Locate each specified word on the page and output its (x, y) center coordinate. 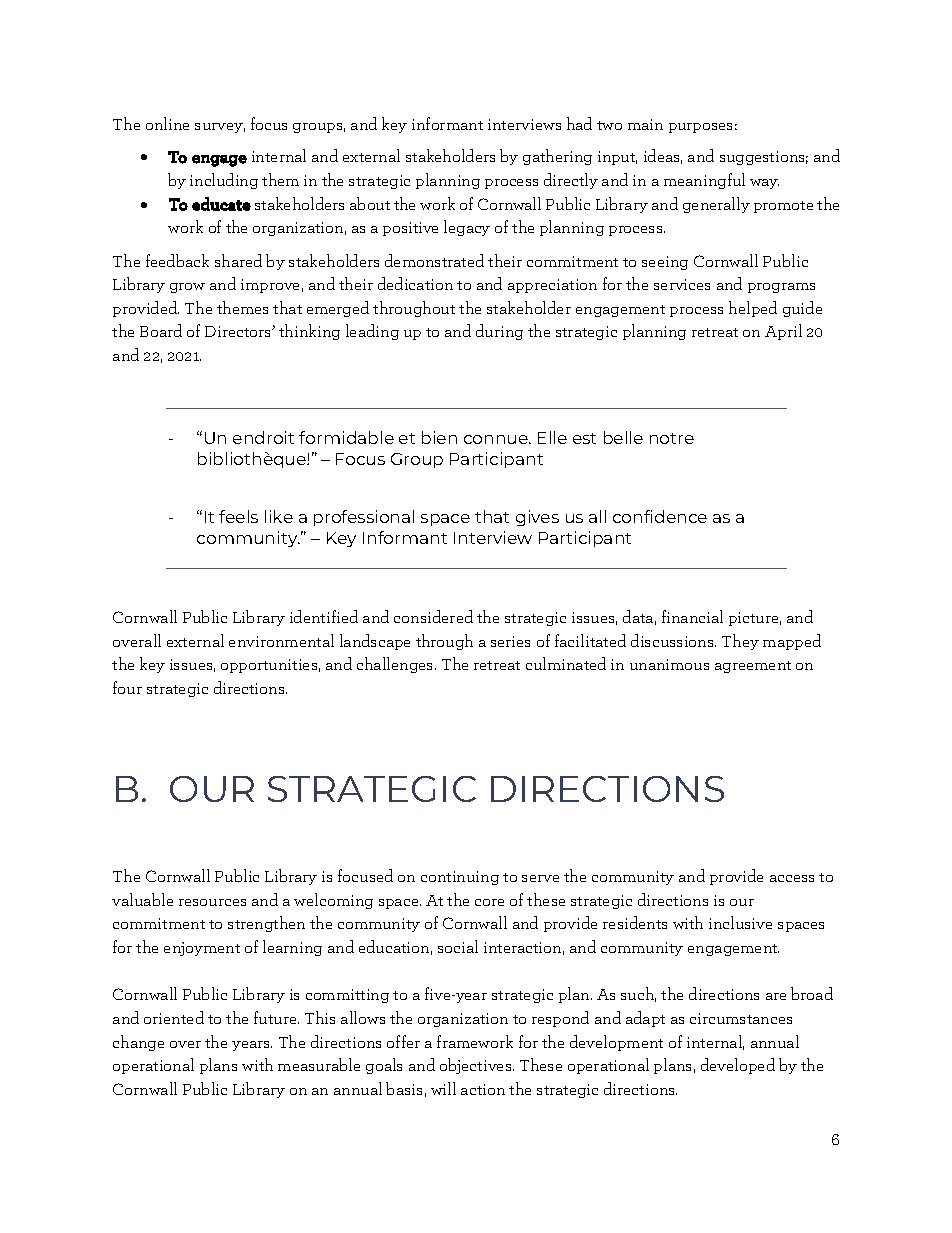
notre (672, 438)
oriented (174, 1017)
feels (238, 516)
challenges (396, 665)
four (127, 687)
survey (220, 128)
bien (439, 437)
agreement (753, 667)
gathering (557, 157)
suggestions (764, 158)
